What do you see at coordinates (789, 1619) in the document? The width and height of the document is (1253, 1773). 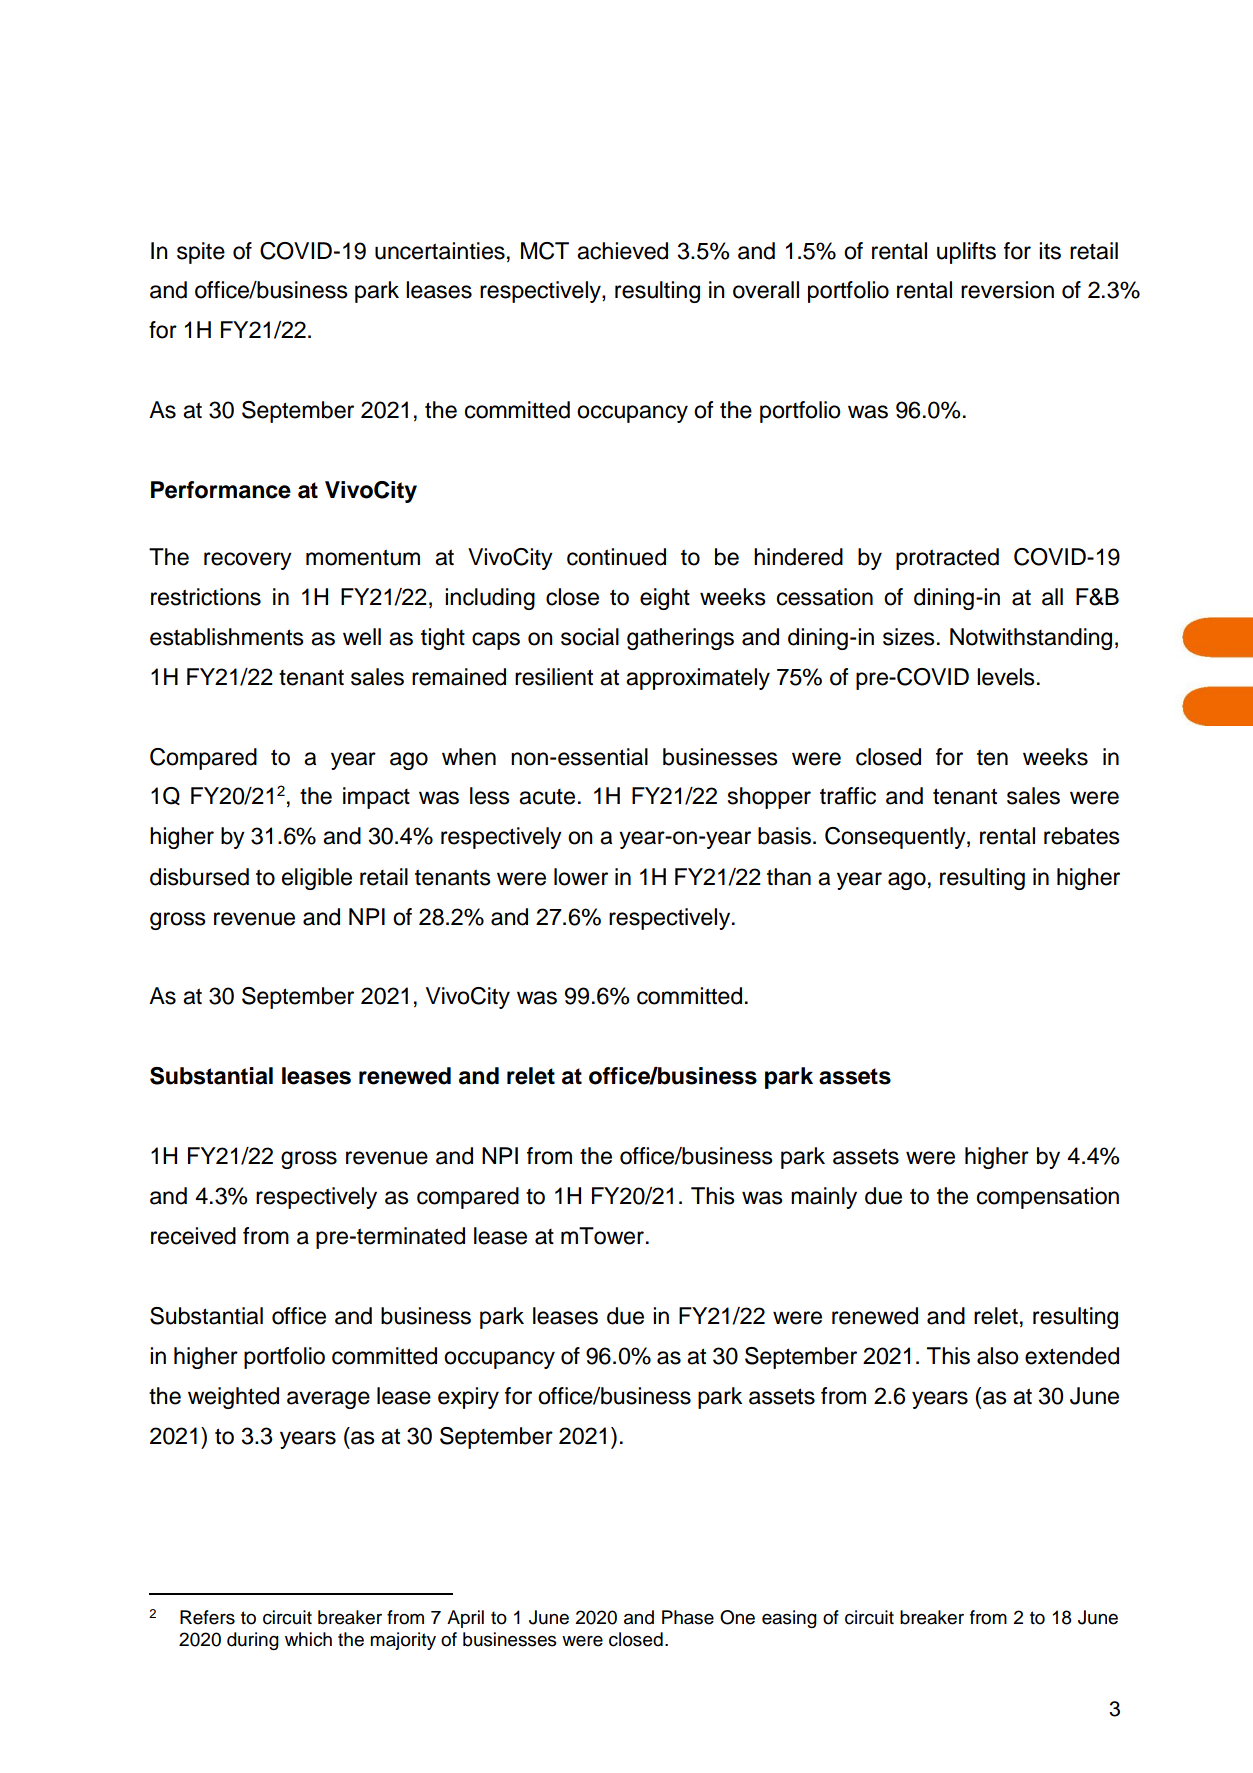 I see `easing` at bounding box center [789, 1619].
